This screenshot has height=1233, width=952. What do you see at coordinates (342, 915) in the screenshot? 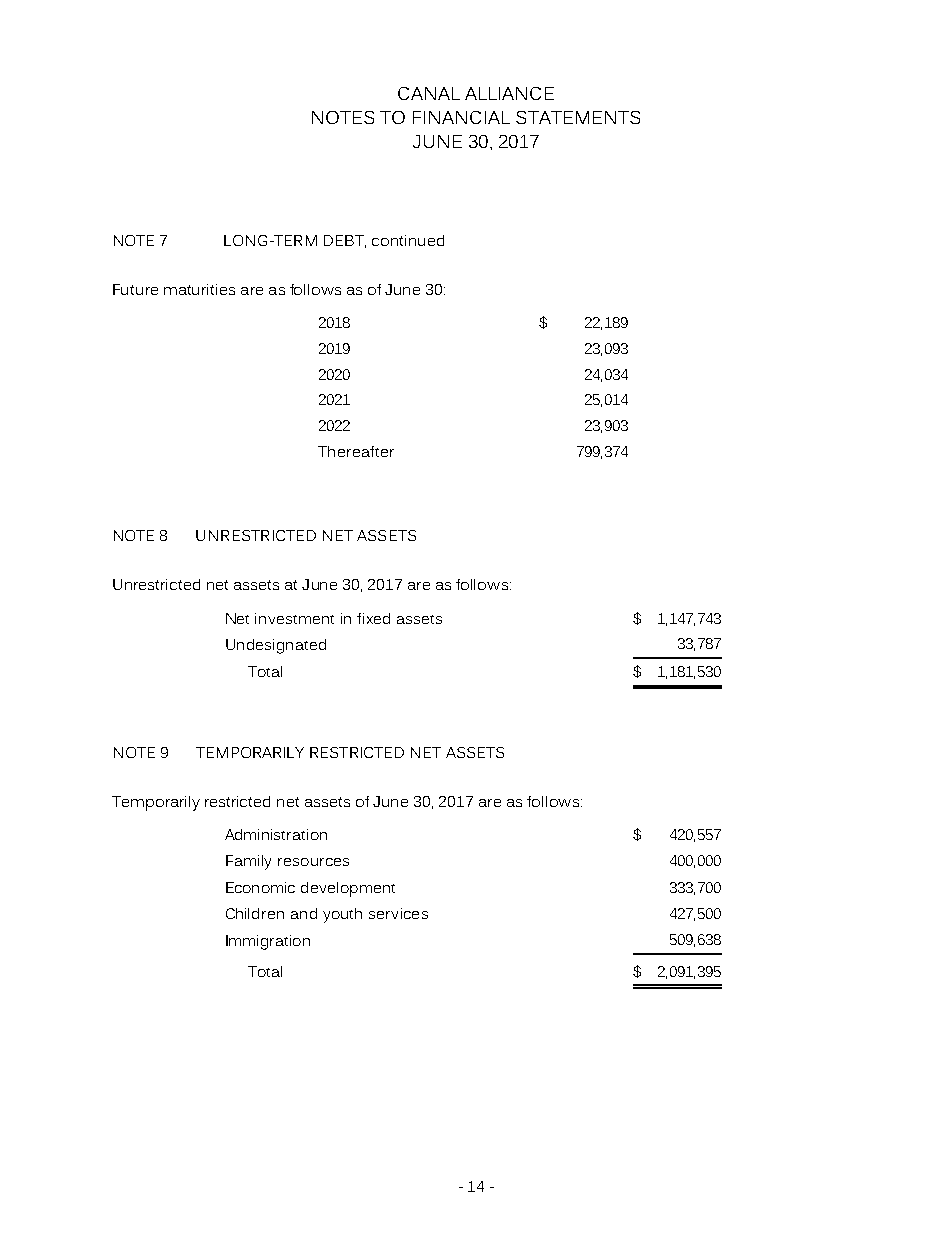
I see `youth` at bounding box center [342, 915].
